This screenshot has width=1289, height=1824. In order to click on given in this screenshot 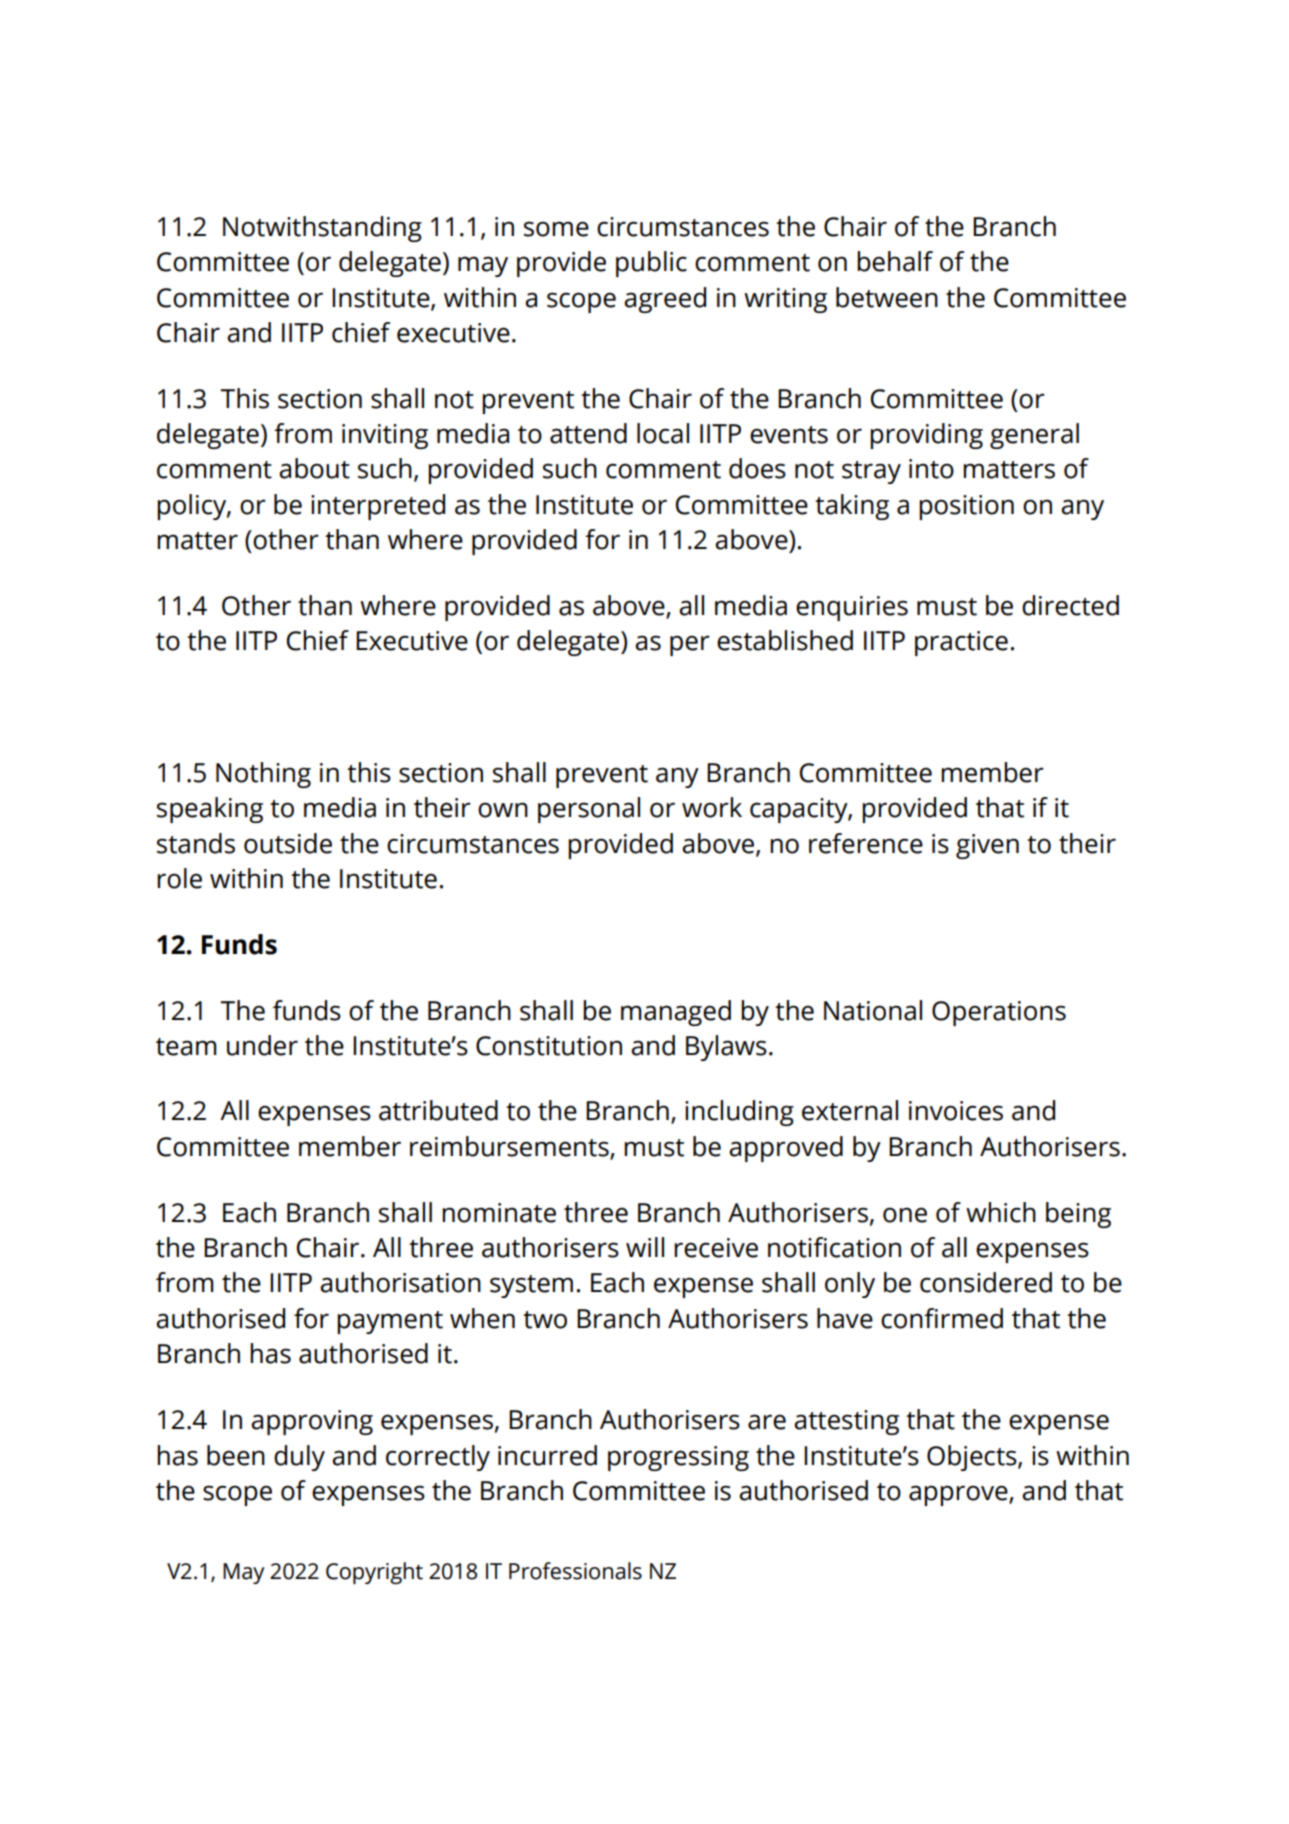, I will do `click(987, 846)`.
